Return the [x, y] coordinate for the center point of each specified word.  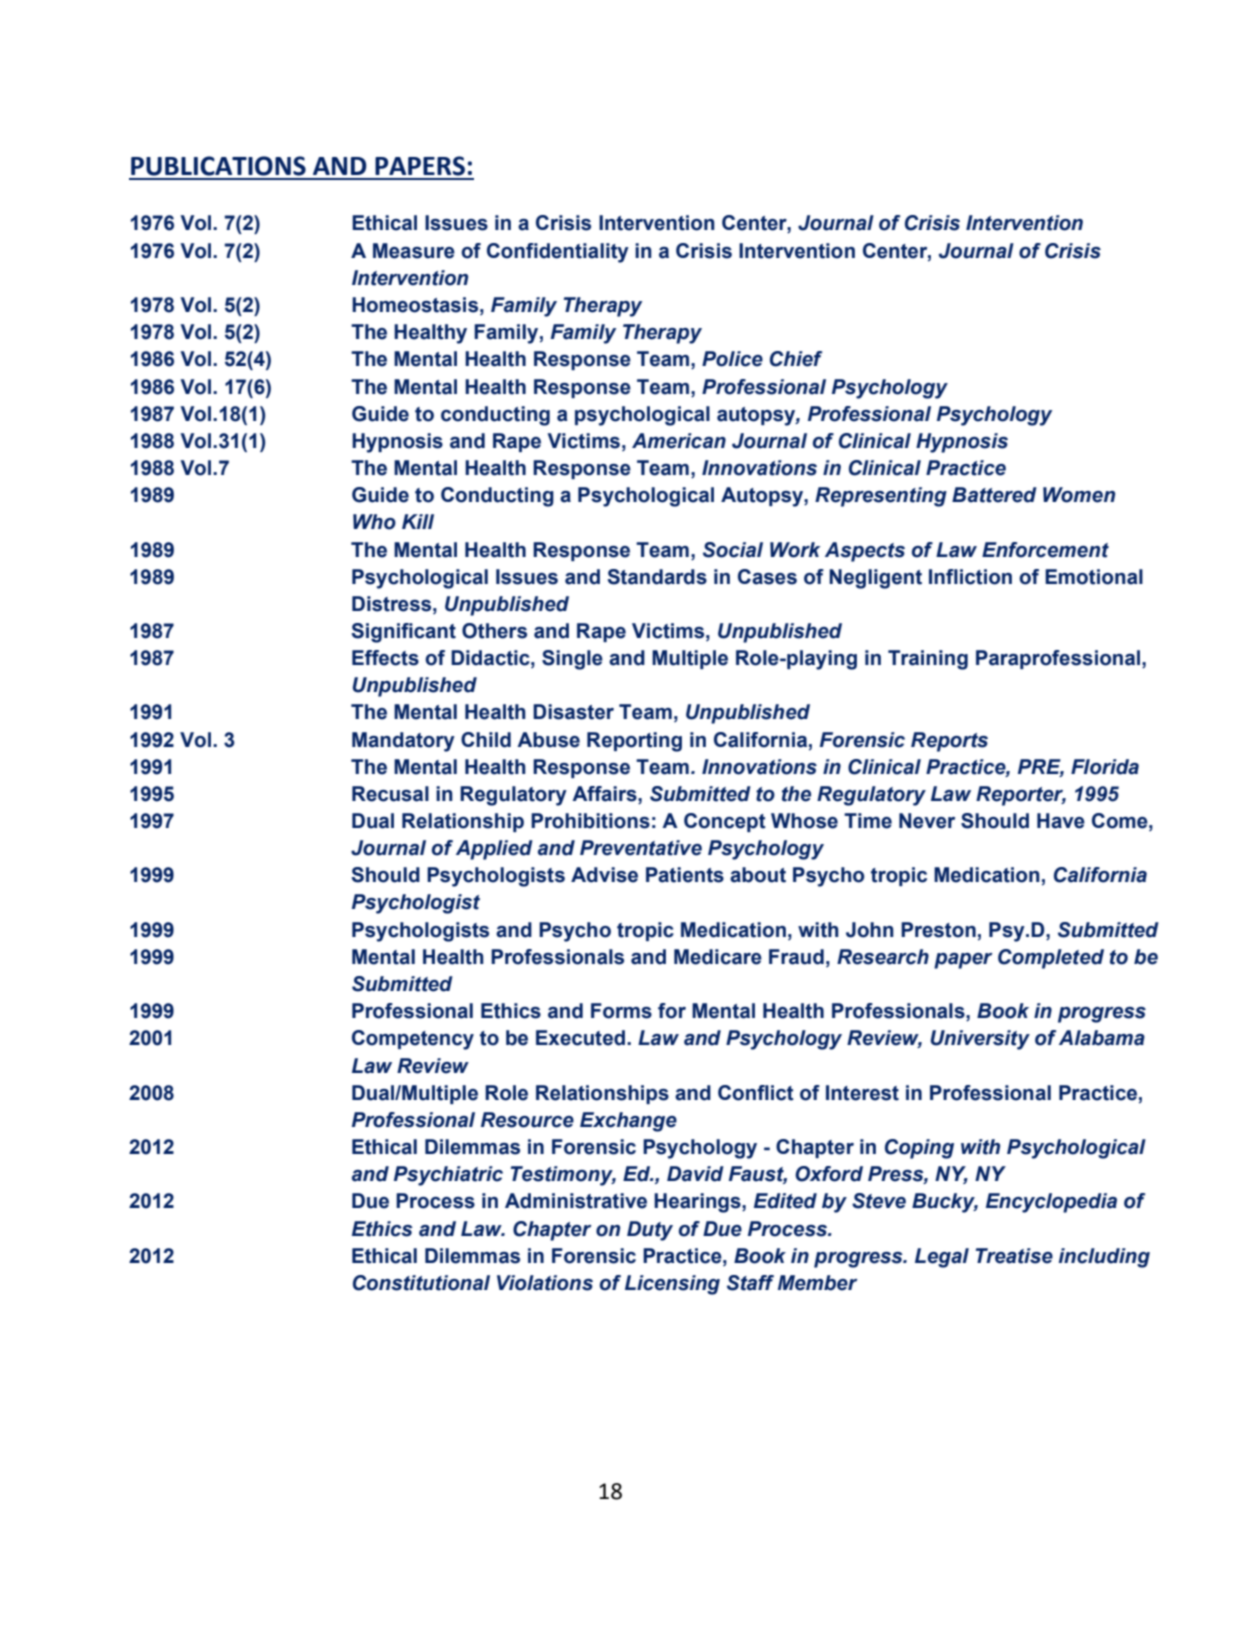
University [980, 1040]
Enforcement [1045, 550]
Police [732, 359]
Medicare [718, 957]
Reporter [1021, 796]
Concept [725, 822]
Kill [418, 521]
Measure [414, 251]
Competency [413, 1040]
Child [486, 740]
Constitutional [421, 1283]
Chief [796, 359]
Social [733, 550]
